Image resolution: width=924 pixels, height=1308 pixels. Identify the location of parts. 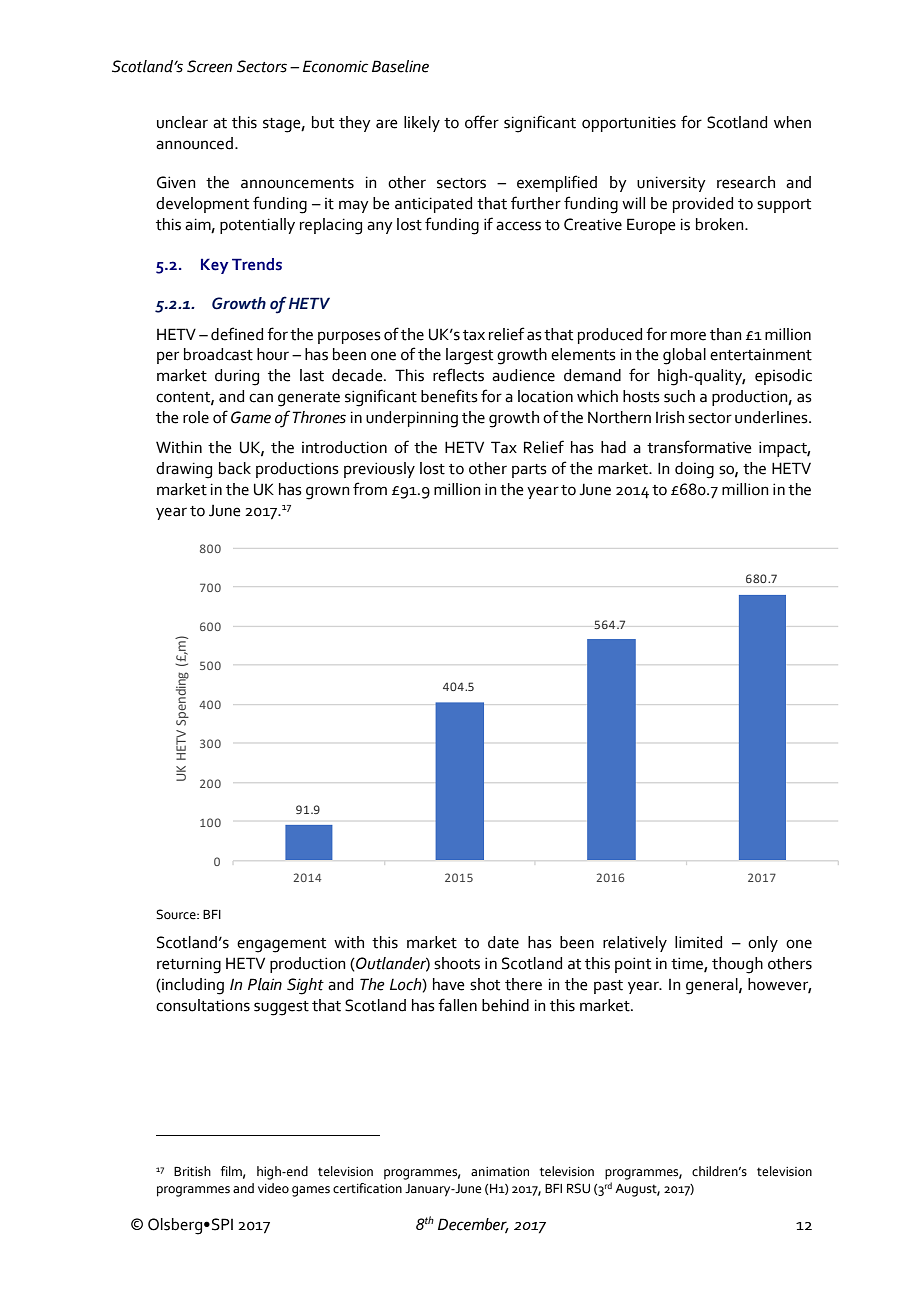
(529, 471).
